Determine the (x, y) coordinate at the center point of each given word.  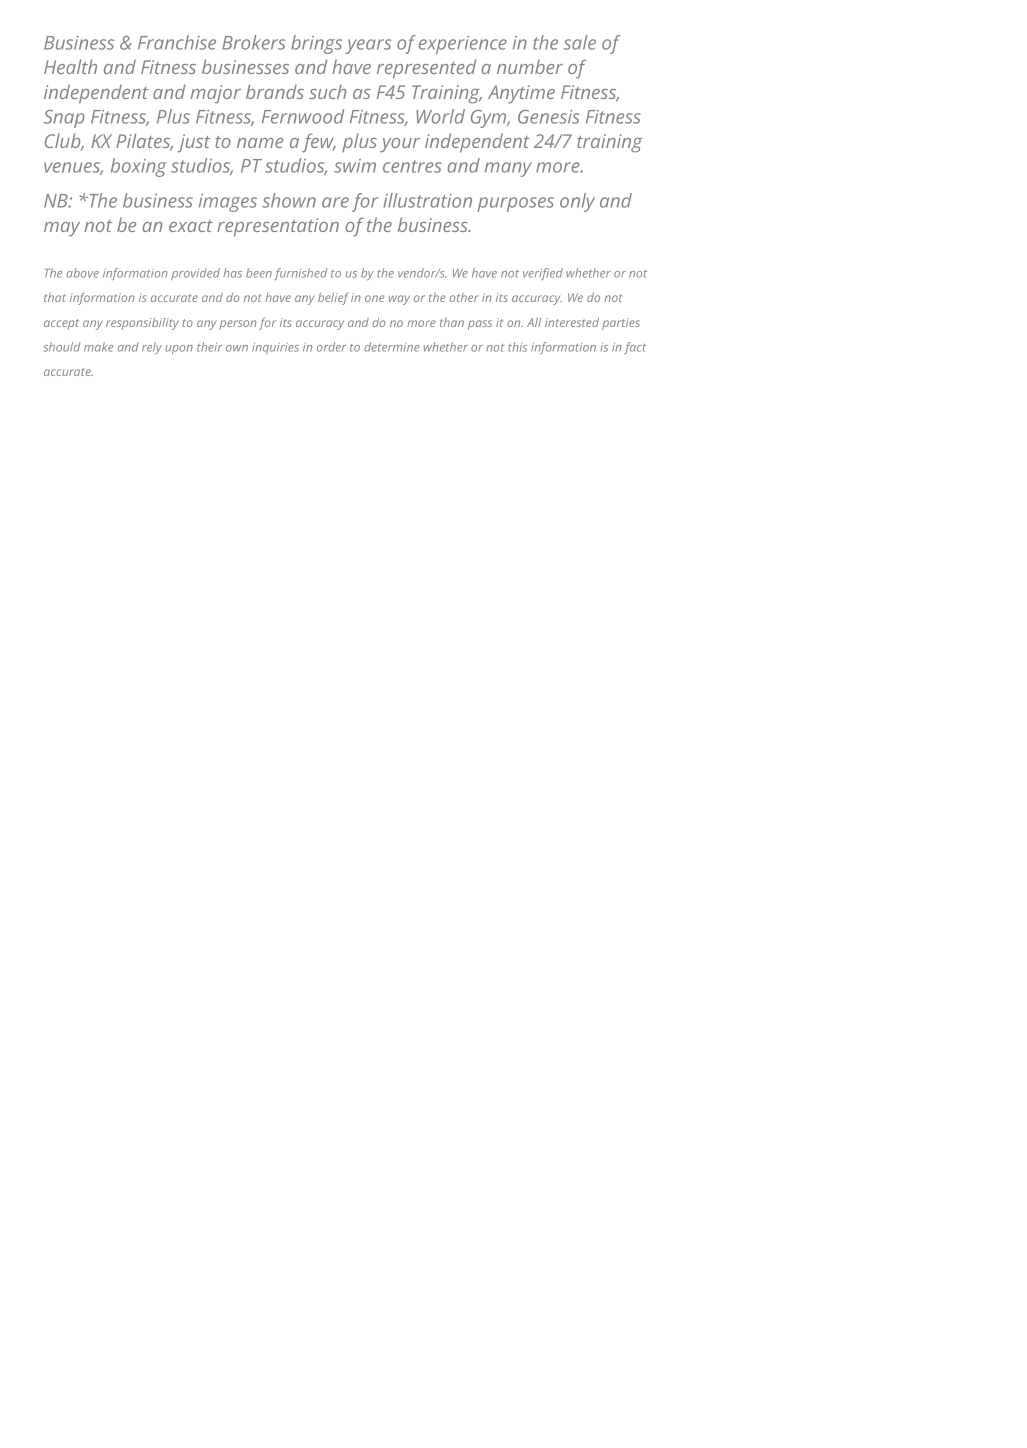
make (99, 347)
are (335, 202)
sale (579, 42)
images (228, 203)
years (368, 46)
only (577, 202)
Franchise (177, 42)
